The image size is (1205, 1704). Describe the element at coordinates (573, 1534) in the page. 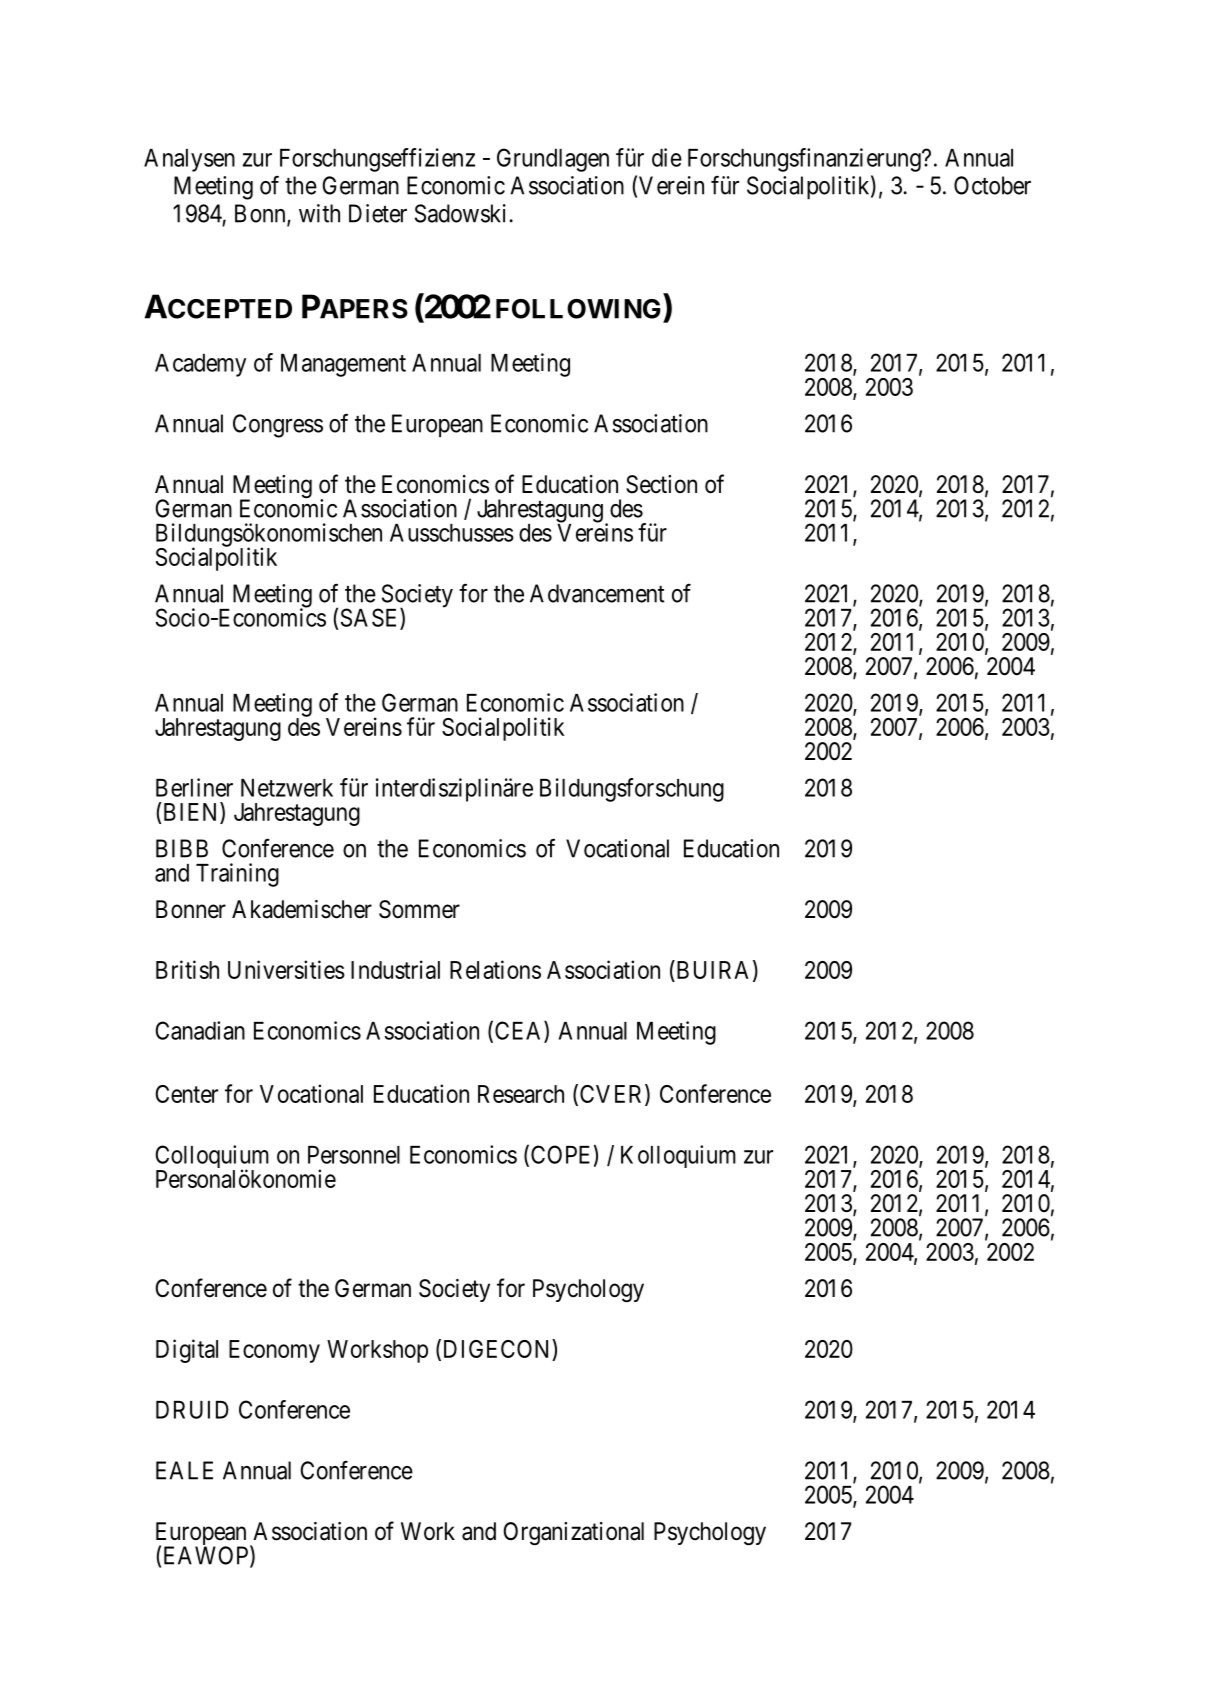

I see `Organizational` at that location.
